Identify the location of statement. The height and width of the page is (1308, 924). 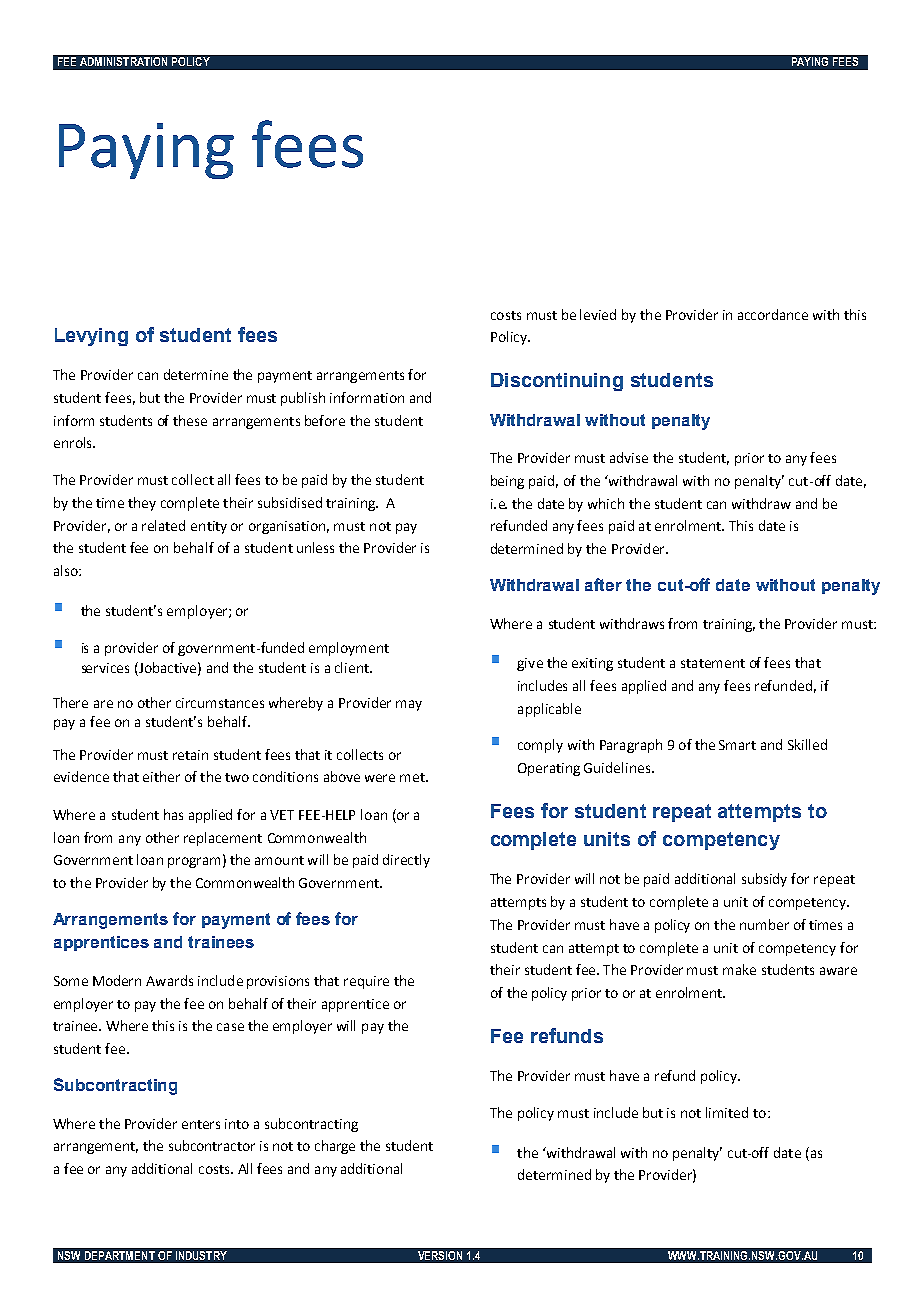
(713, 663).
